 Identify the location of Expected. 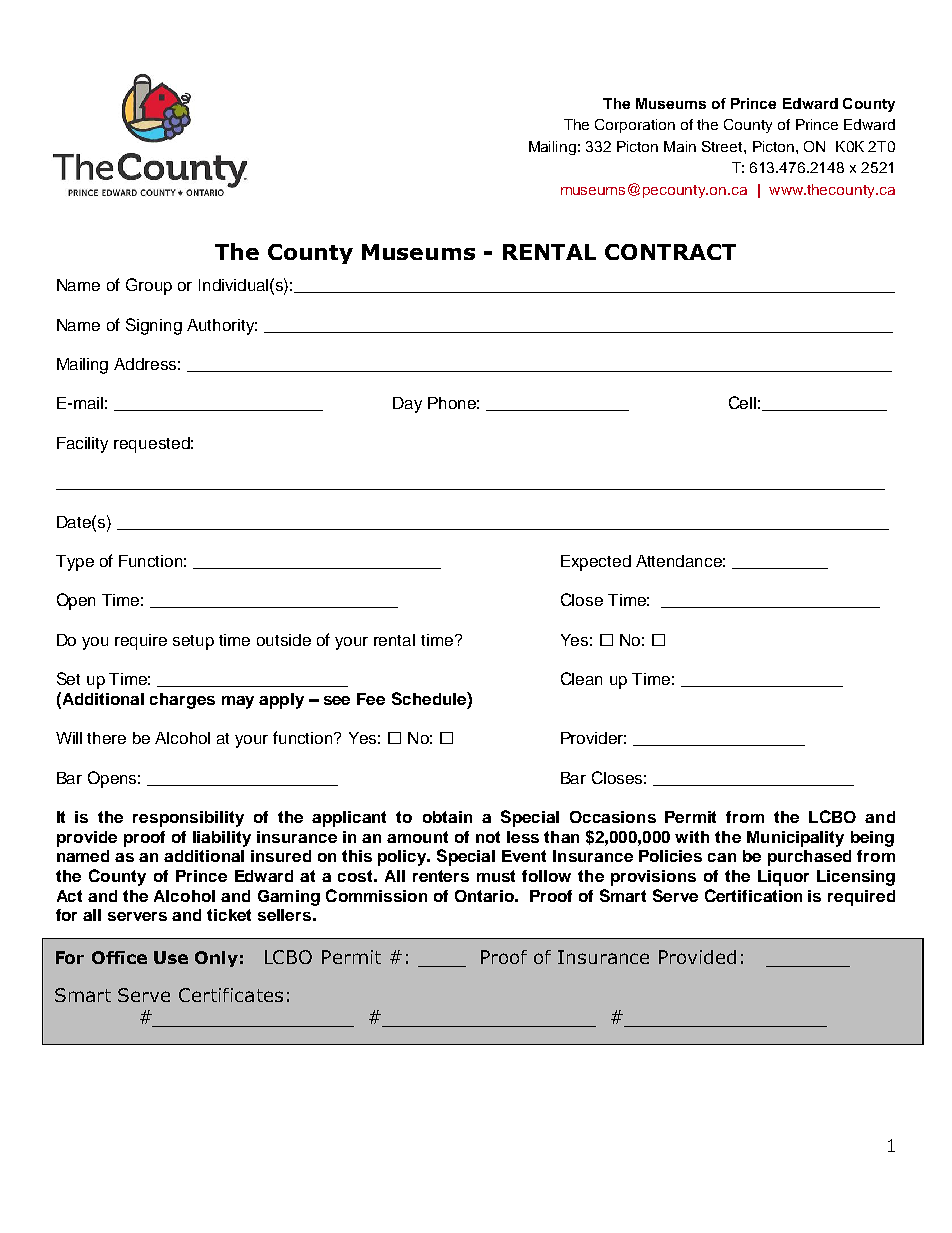
(596, 563).
